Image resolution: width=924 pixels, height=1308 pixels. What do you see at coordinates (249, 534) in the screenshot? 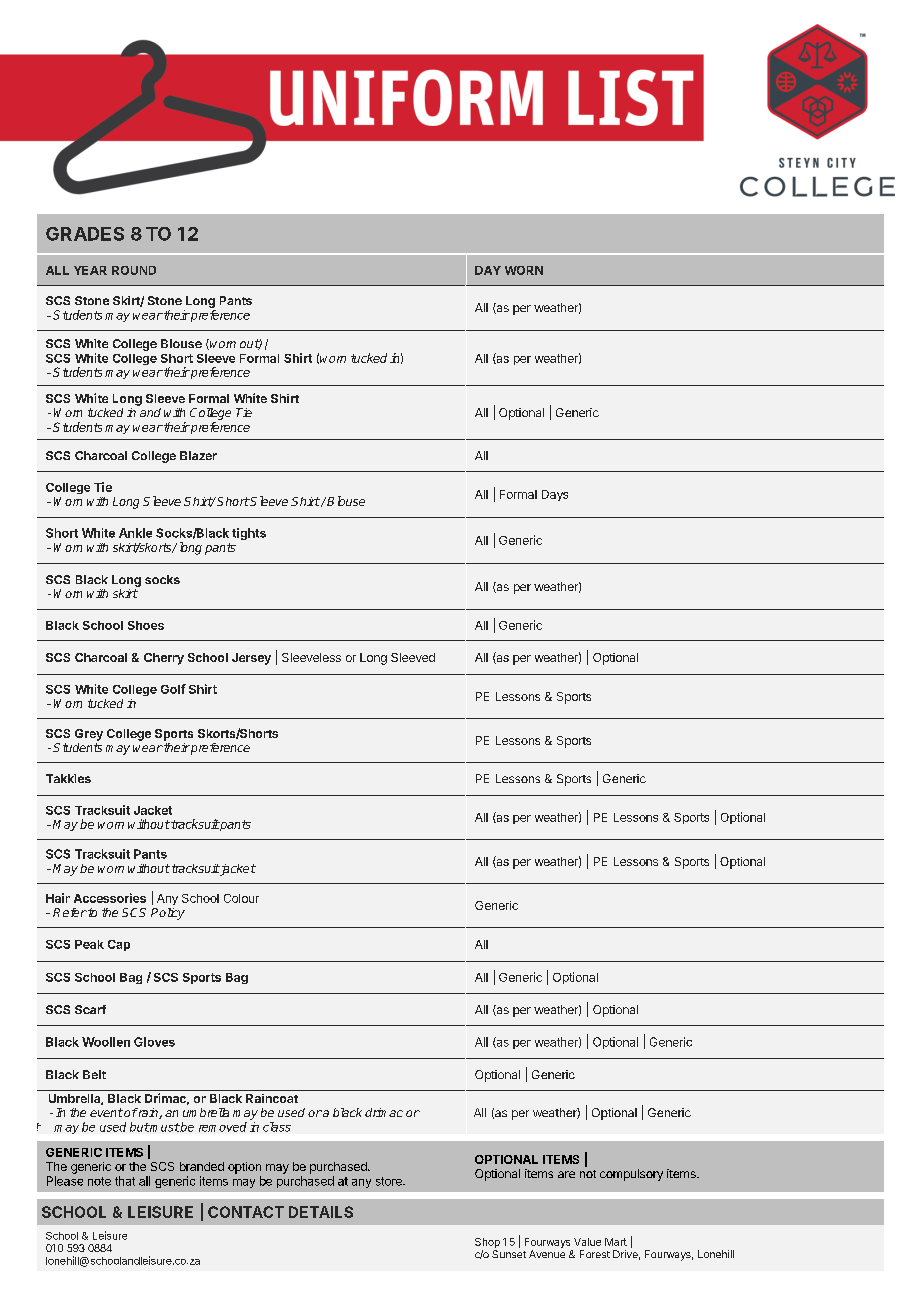
I see `tights` at bounding box center [249, 534].
